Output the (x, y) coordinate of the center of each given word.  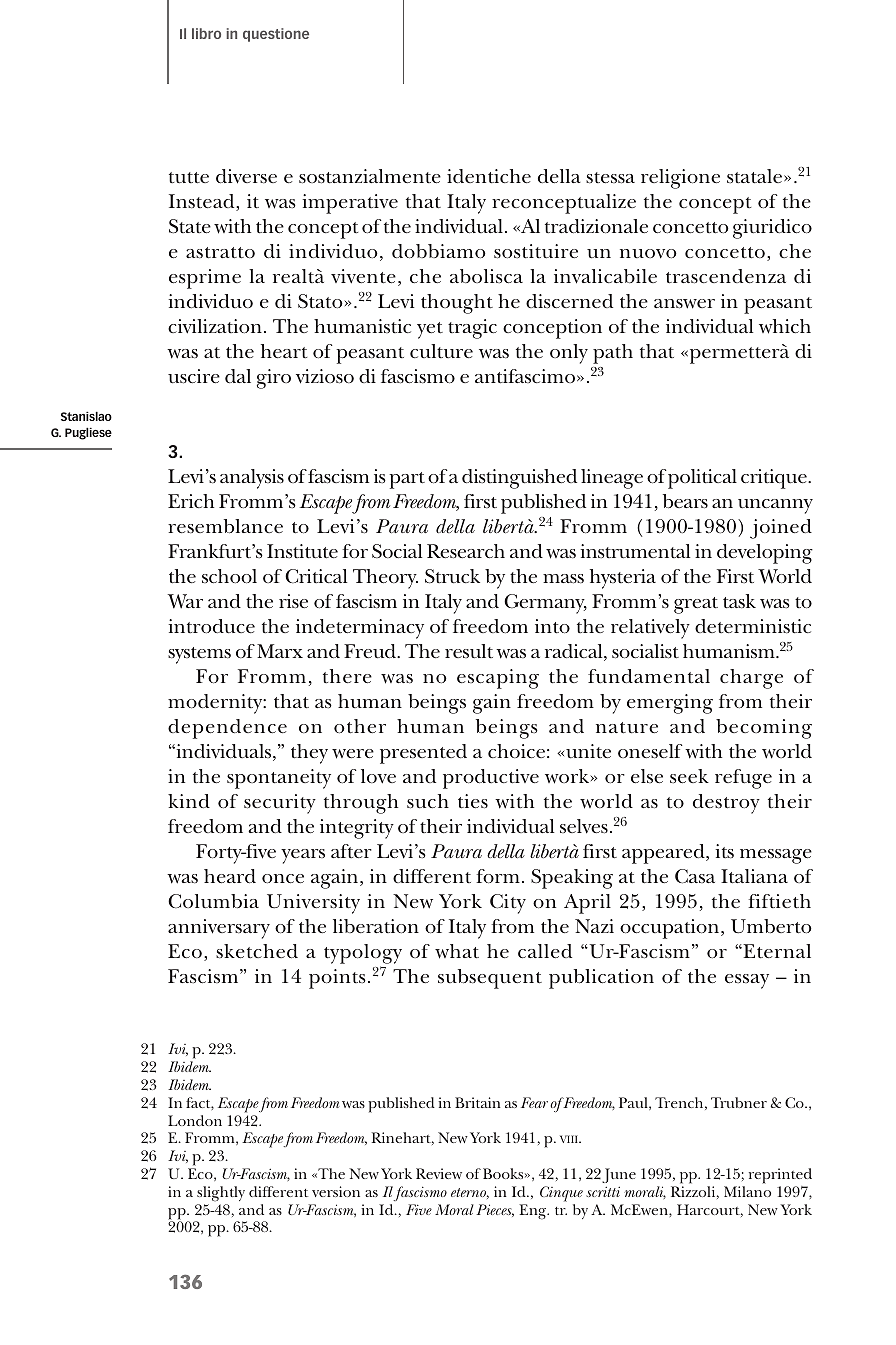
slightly (221, 1194)
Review (439, 1173)
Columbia (213, 901)
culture (441, 351)
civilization (215, 326)
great (696, 605)
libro (206, 33)
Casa (695, 876)
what (457, 951)
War (185, 601)
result (469, 651)
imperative (350, 204)
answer (684, 304)
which (785, 326)
